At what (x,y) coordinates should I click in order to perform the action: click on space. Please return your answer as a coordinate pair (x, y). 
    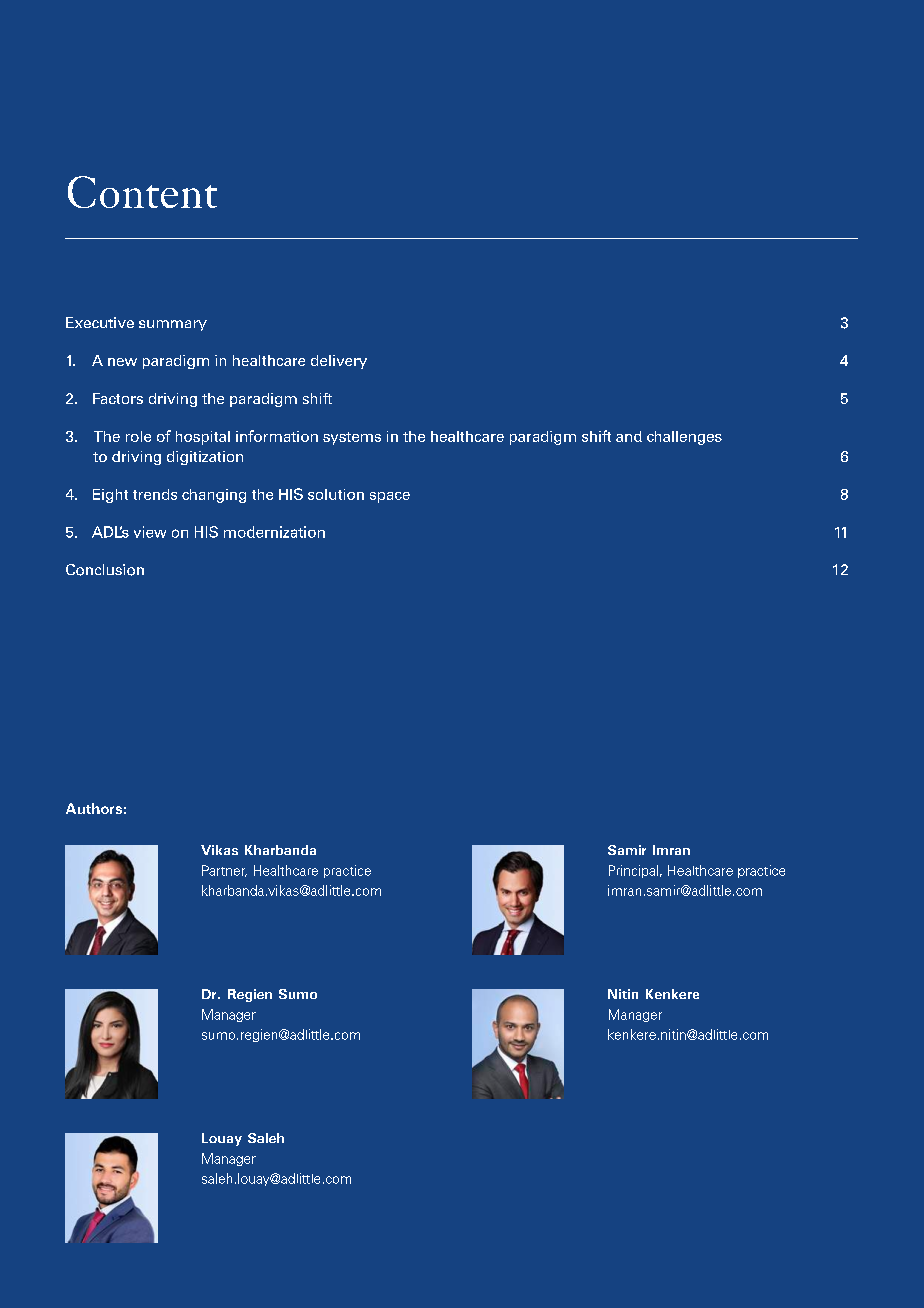
    Looking at the image, I should click on (390, 497).
